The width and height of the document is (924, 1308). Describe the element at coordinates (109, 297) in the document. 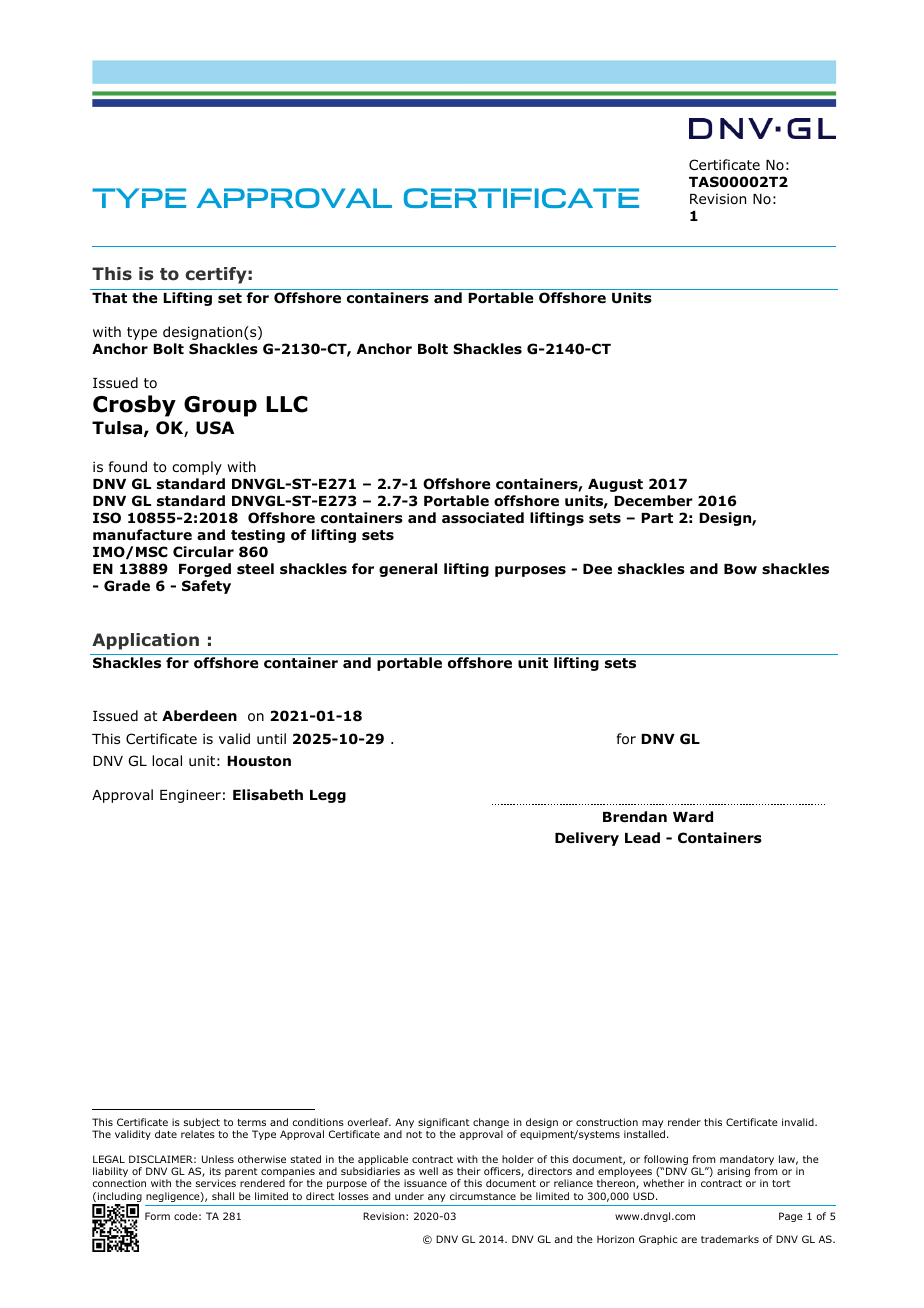

I see `That` at that location.
